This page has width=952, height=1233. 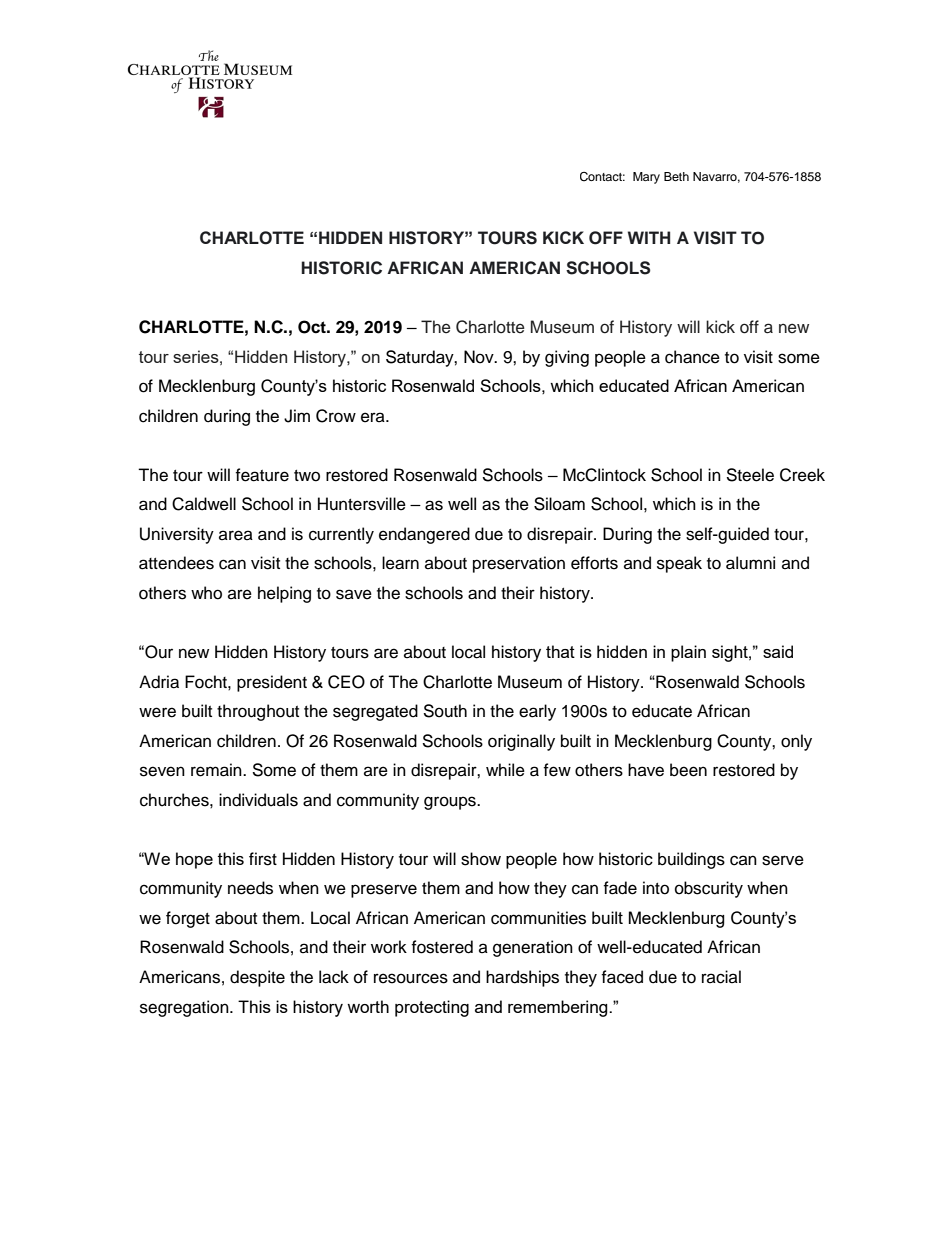 I want to click on Siloam, so click(x=559, y=504).
